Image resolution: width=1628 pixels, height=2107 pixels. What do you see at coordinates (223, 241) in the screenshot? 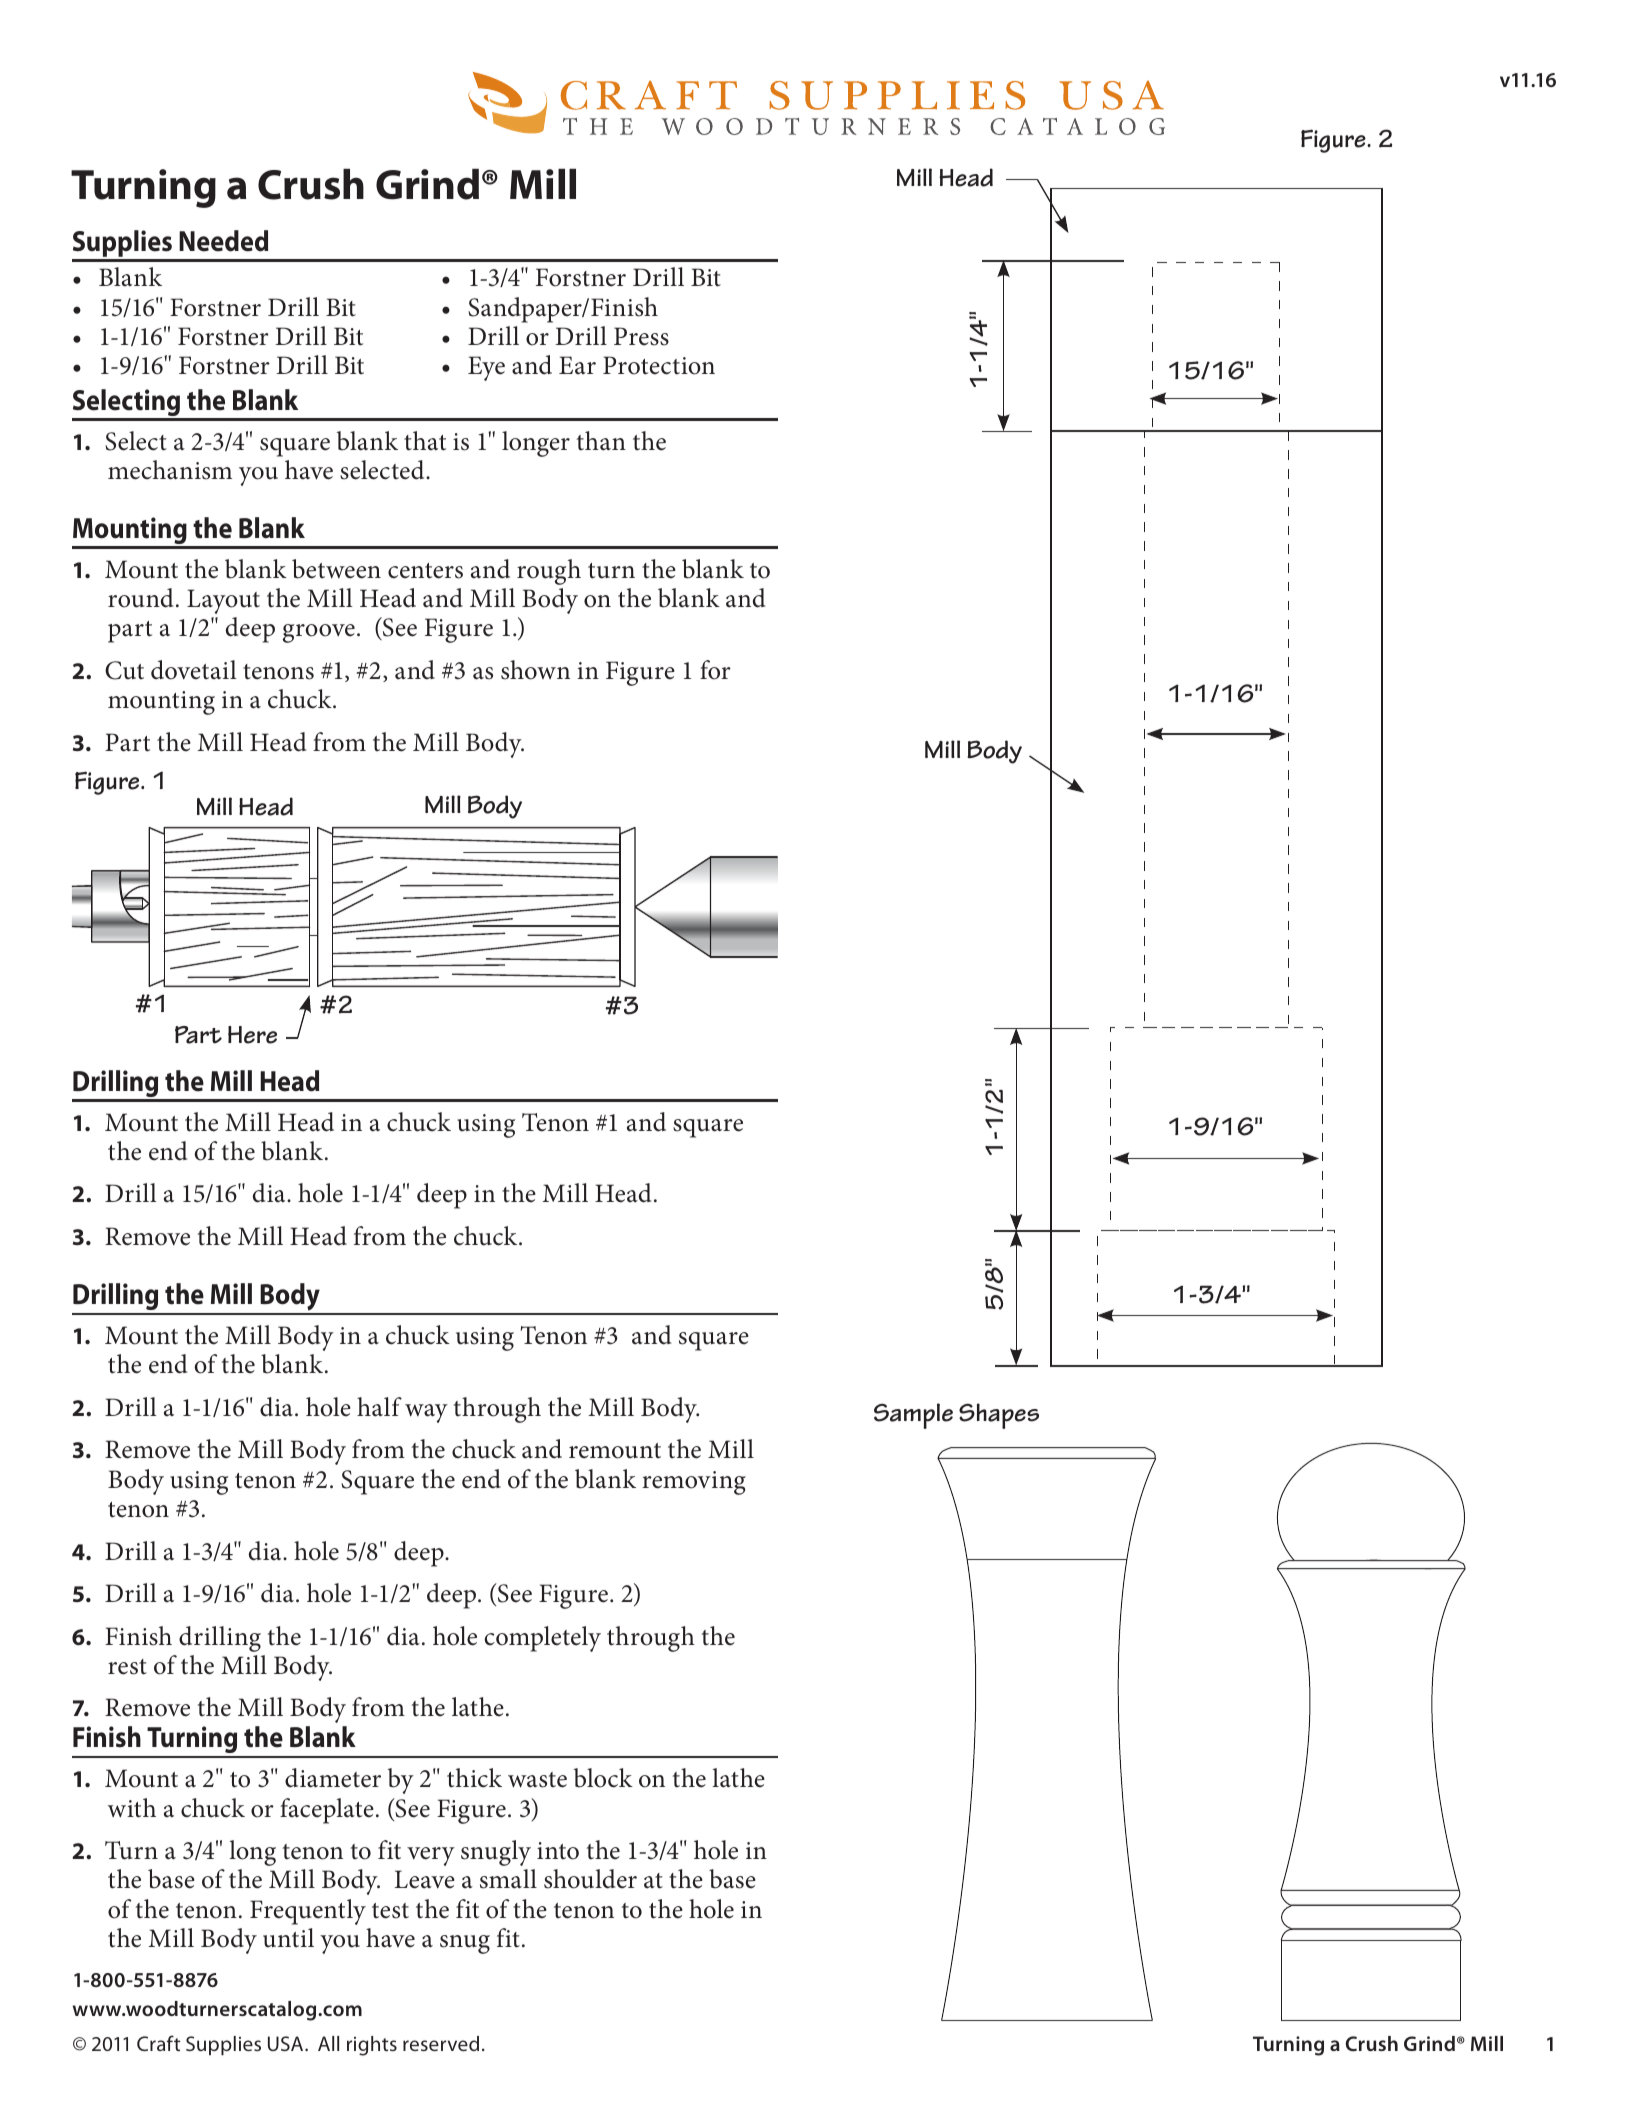
I see `Needed` at bounding box center [223, 241].
